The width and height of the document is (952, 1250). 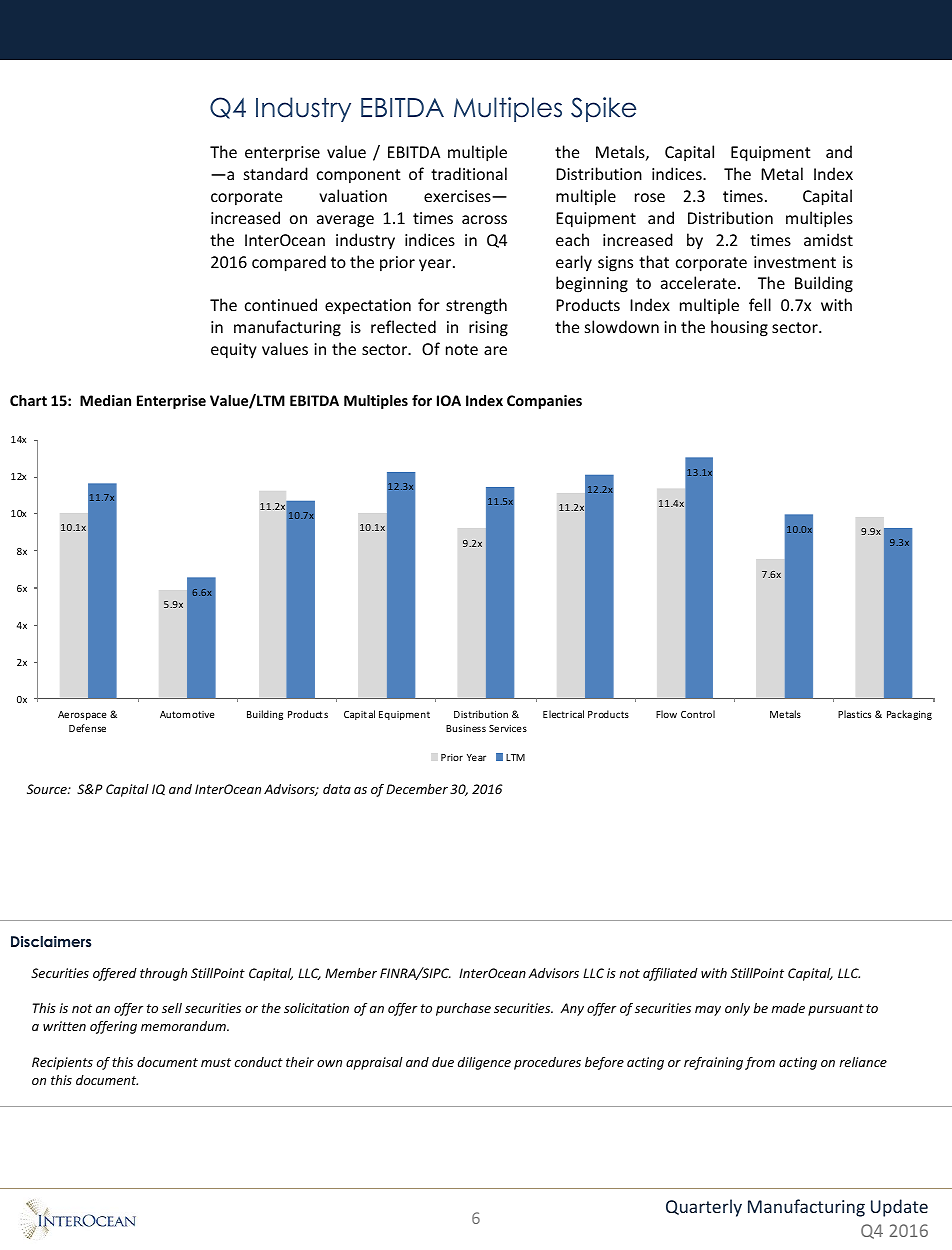 What do you see at coordinates (854, 714) in the document?
I see `Plastics` at bounding box center [854, 714].
